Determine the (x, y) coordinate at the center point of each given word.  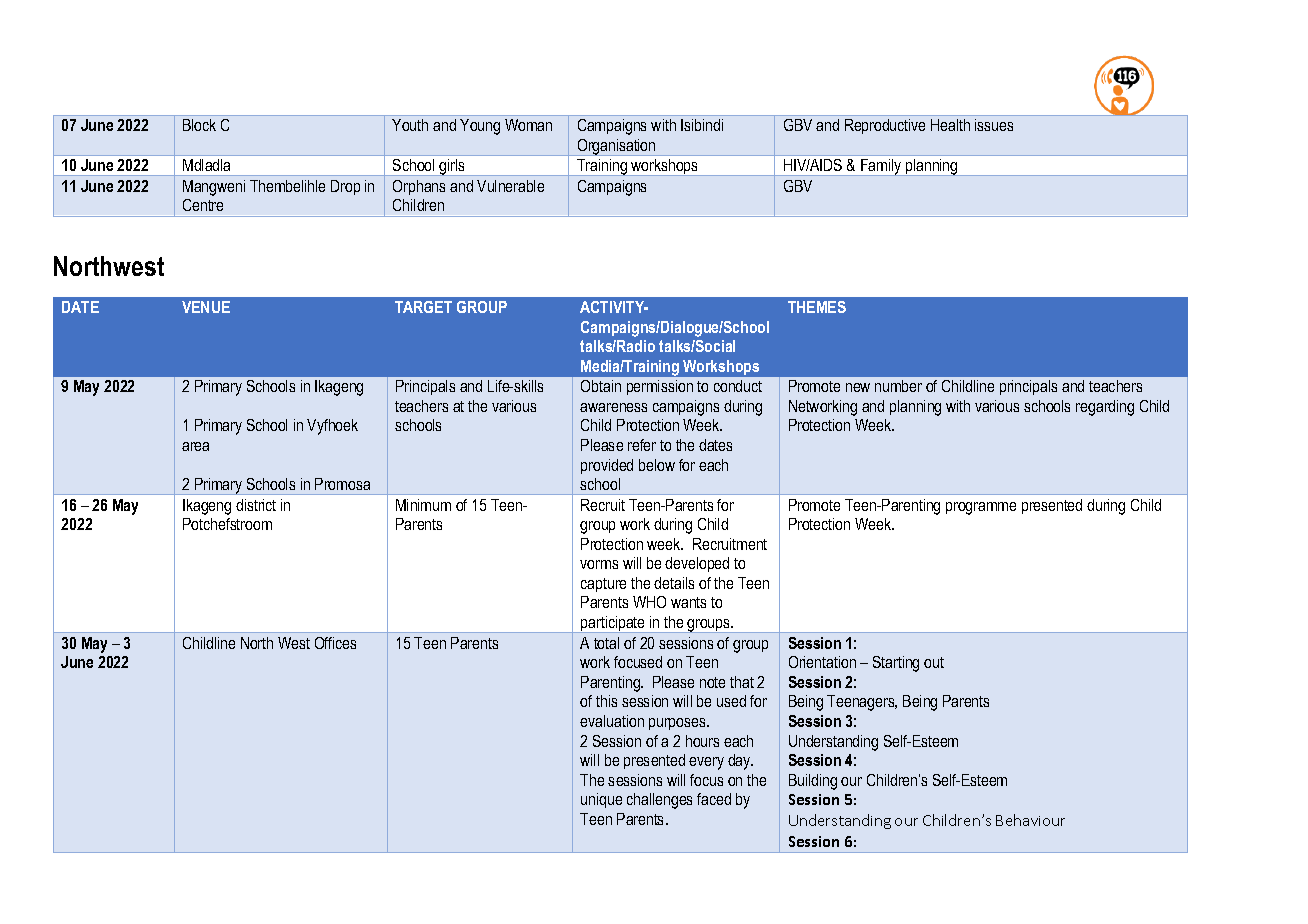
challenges (659, 801)
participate (613, 624)
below (657, 465)
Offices (335, 643)
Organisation (616, 147)
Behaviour (1030, 820)
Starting (896, 664)
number (898, 386)
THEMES (817, 307)
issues (994, 125)
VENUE (206, 307)
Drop (345, 187)
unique (601, 800)
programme (981, 508)
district (256, 505)
